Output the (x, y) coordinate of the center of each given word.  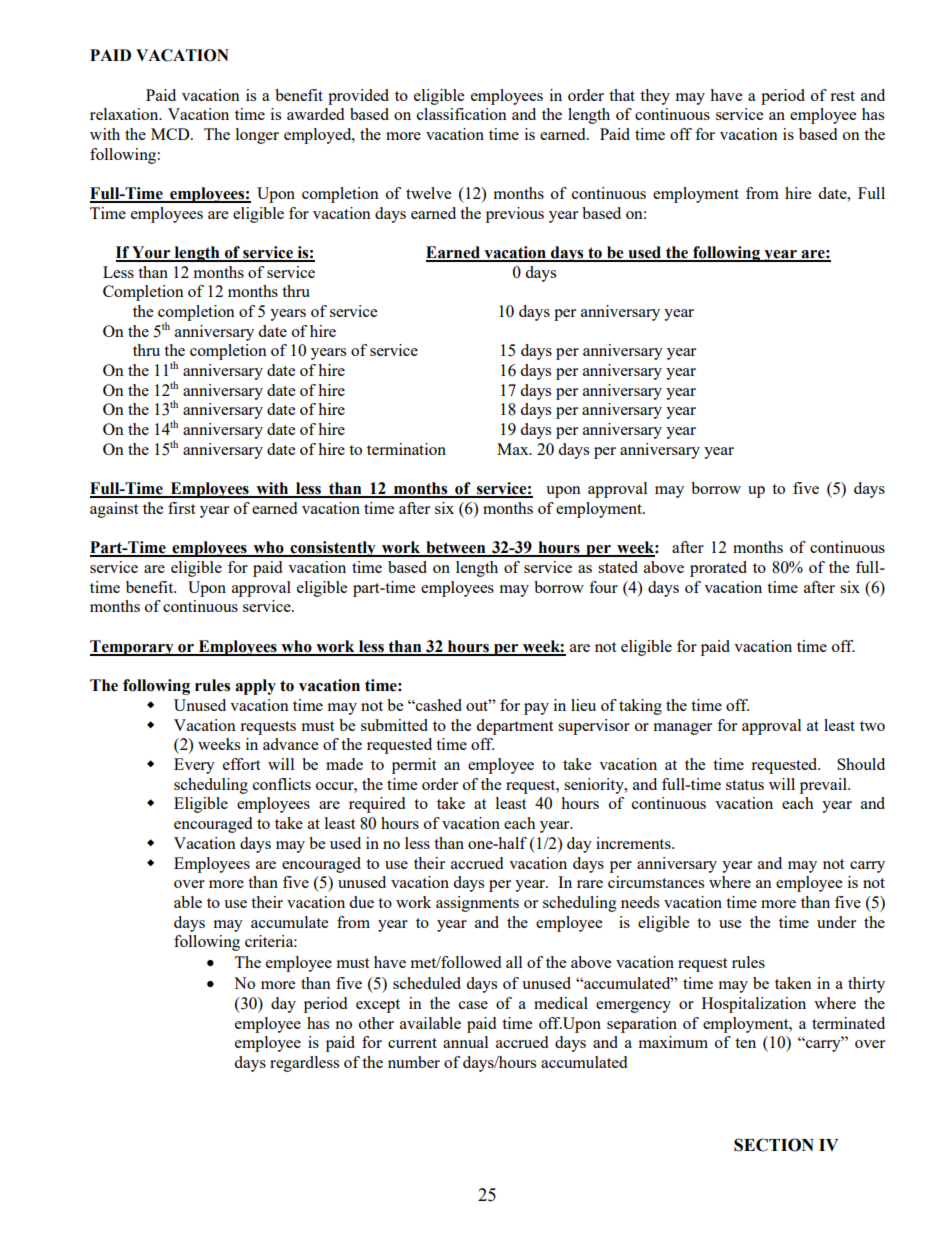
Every (194, 766)
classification (462, 114)
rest (842, 96)
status (745, 785)
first (181, 508)
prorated (718, 569)
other (376, 1023)
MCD (171, 134)
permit (414, 766)
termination (406, 449)
